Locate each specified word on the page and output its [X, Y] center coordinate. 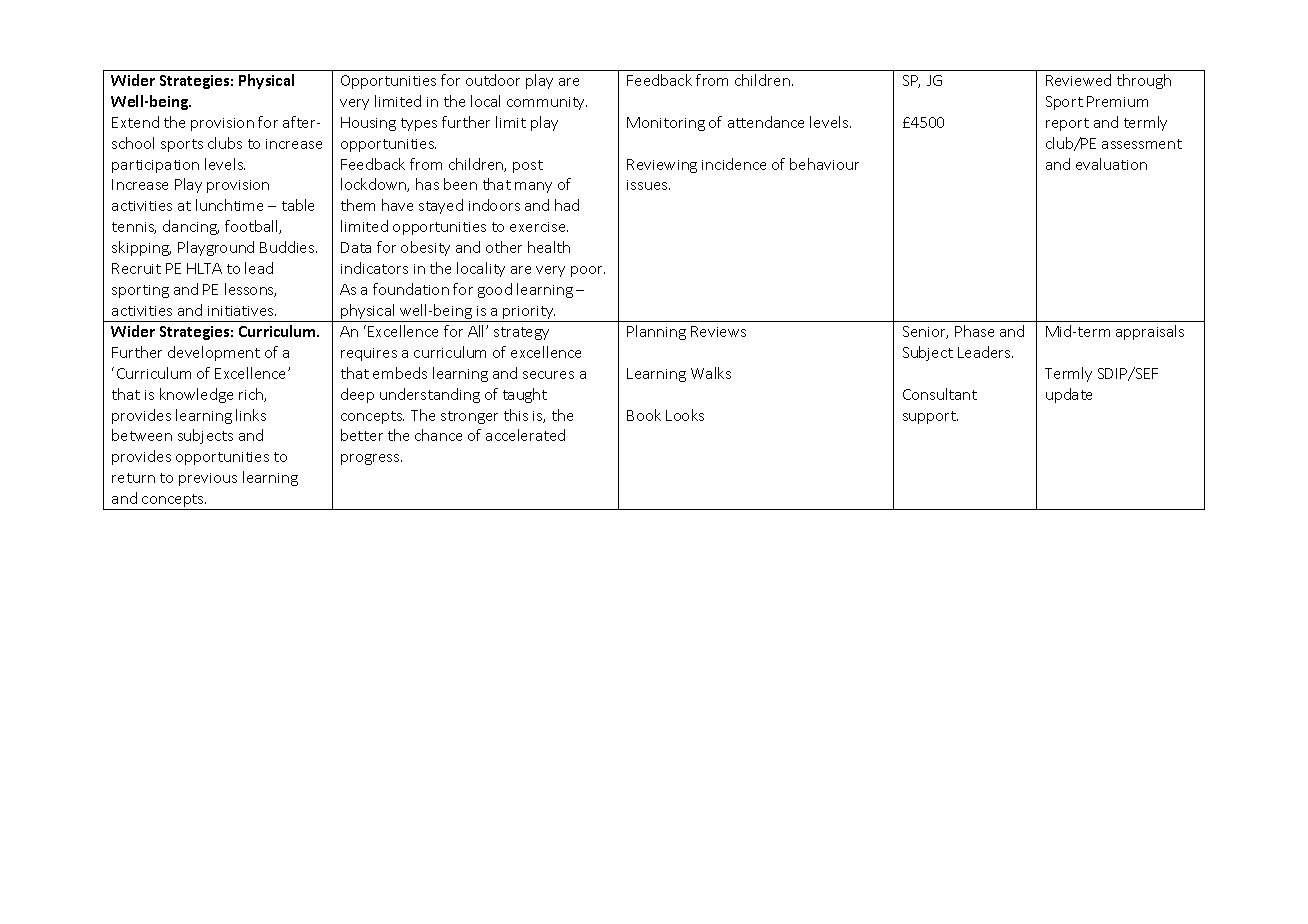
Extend [135, 122]
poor [588, 271]
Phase [974, 331]
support [930, 417]
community [547, 103]
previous [208, 479]
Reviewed [1078, 80]
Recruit [136, 268]
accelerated [525, 435]
